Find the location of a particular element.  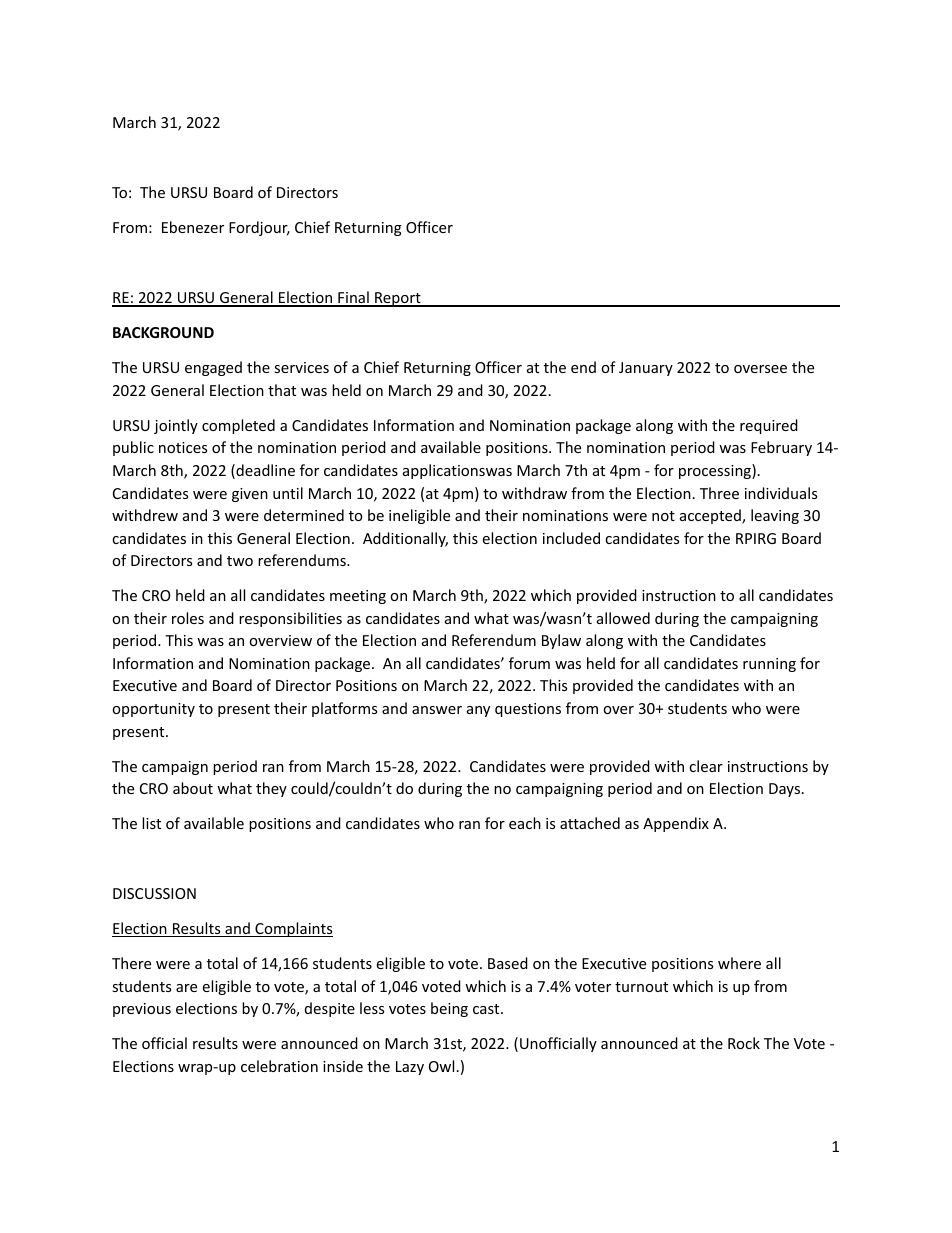

Report is located at coordinates (398, 299).
